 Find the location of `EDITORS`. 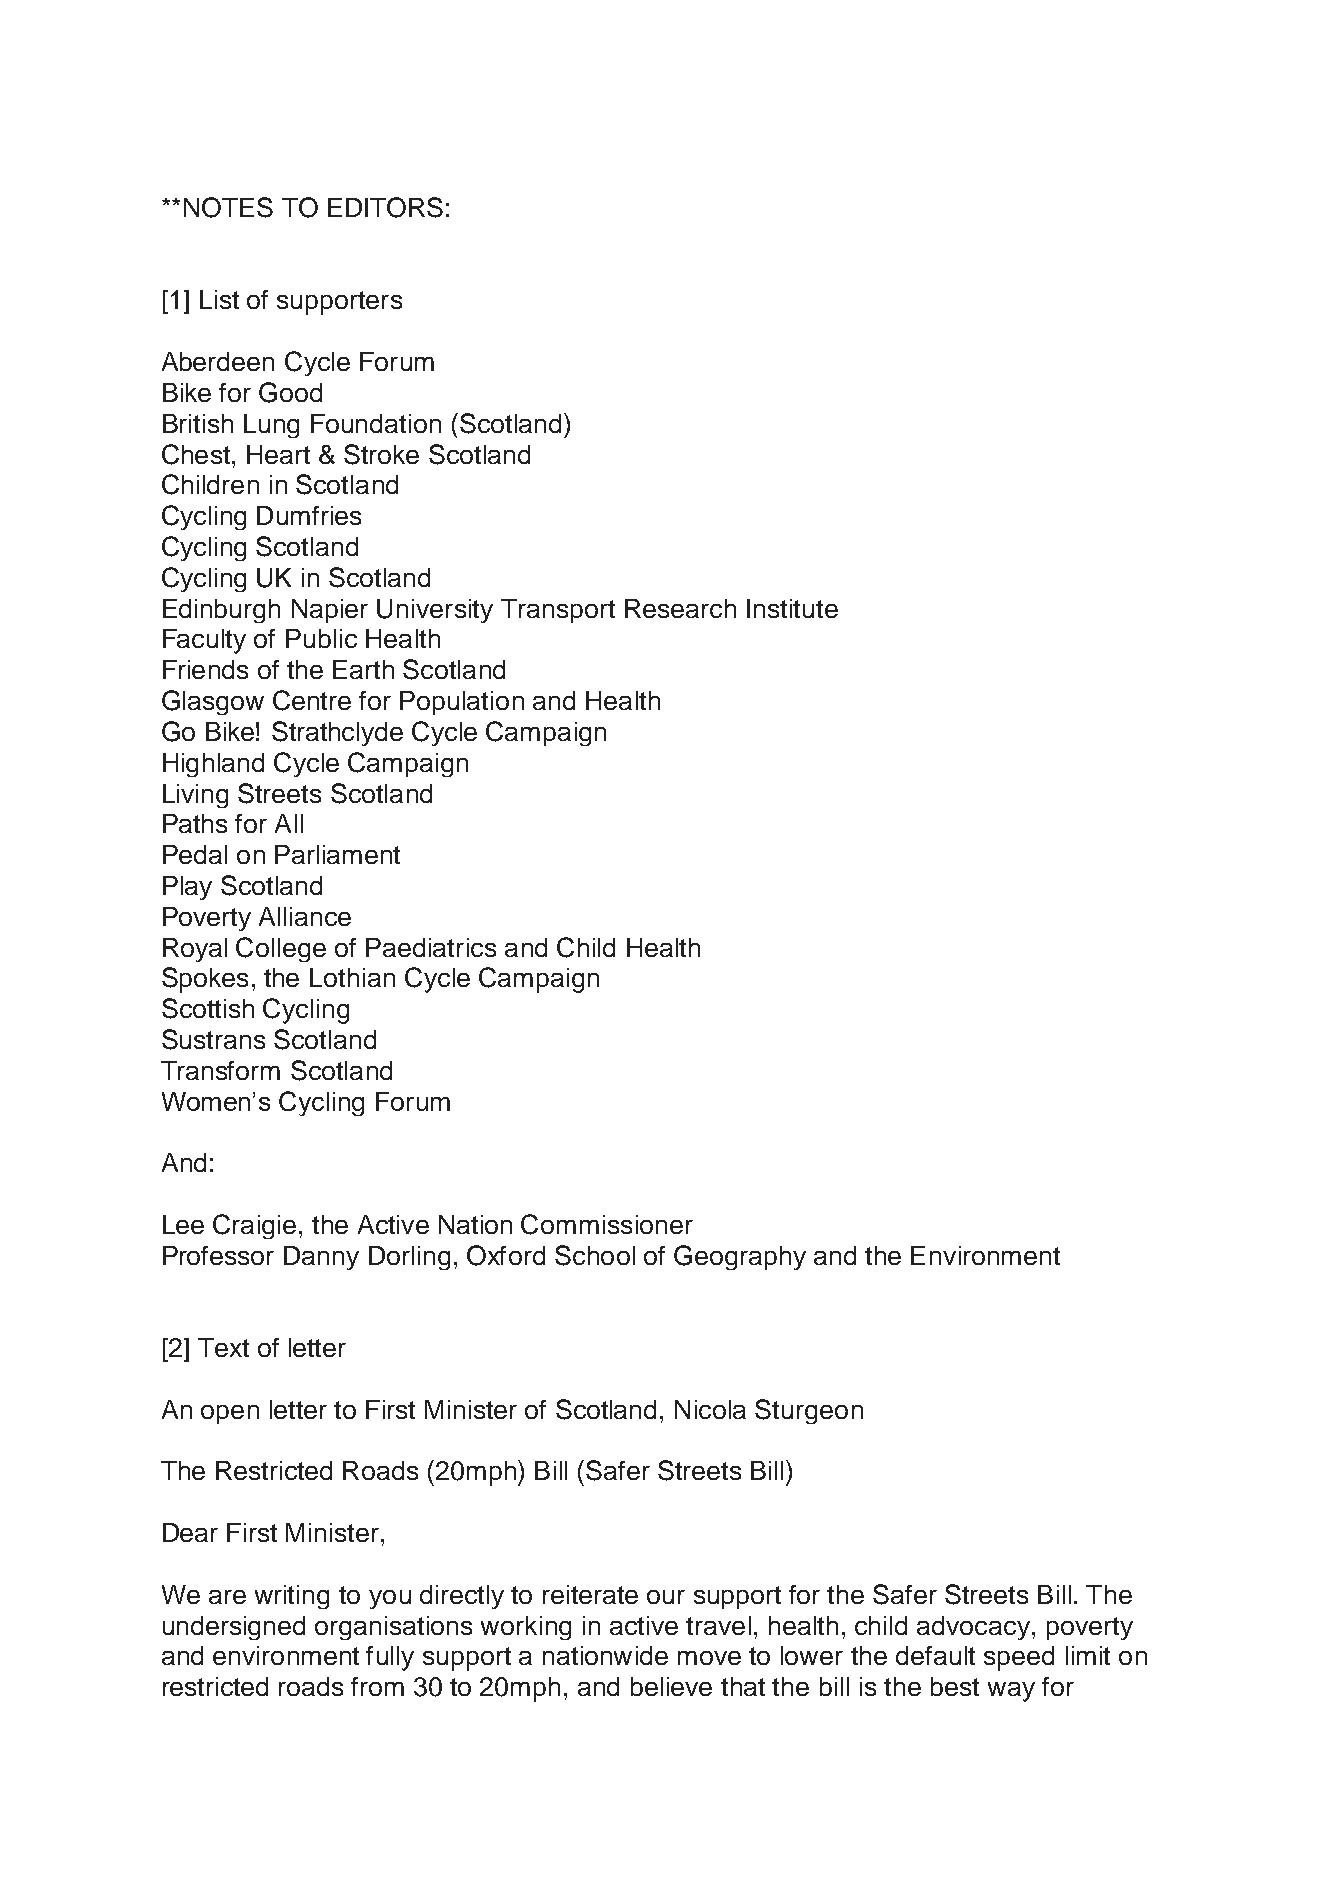

EDITORS is located at coordinates (385, 207).
